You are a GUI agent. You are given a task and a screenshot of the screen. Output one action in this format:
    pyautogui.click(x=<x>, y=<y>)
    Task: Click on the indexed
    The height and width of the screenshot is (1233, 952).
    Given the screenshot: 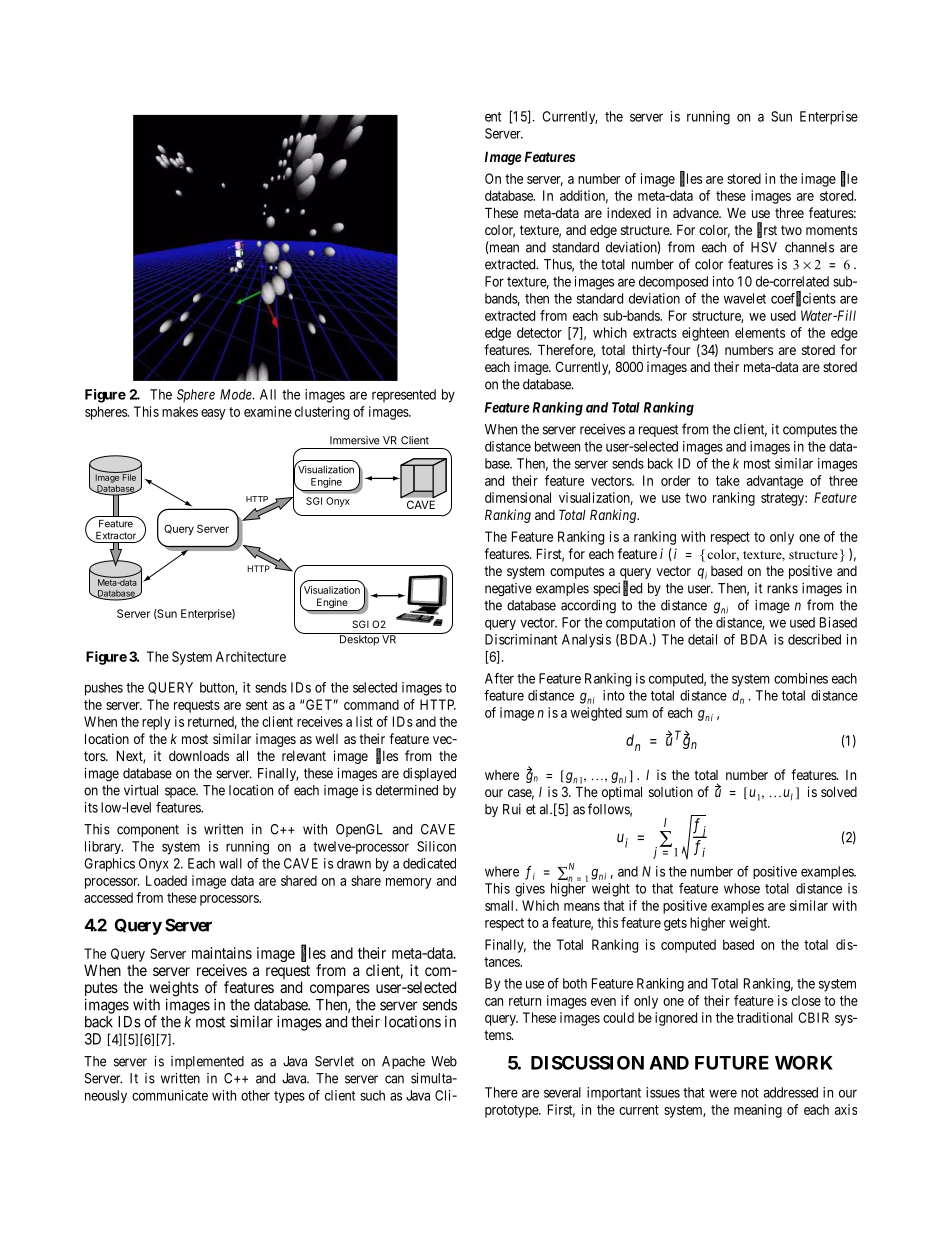 What is the action you would take?
    pyautogui.click(x=629, y=212)
